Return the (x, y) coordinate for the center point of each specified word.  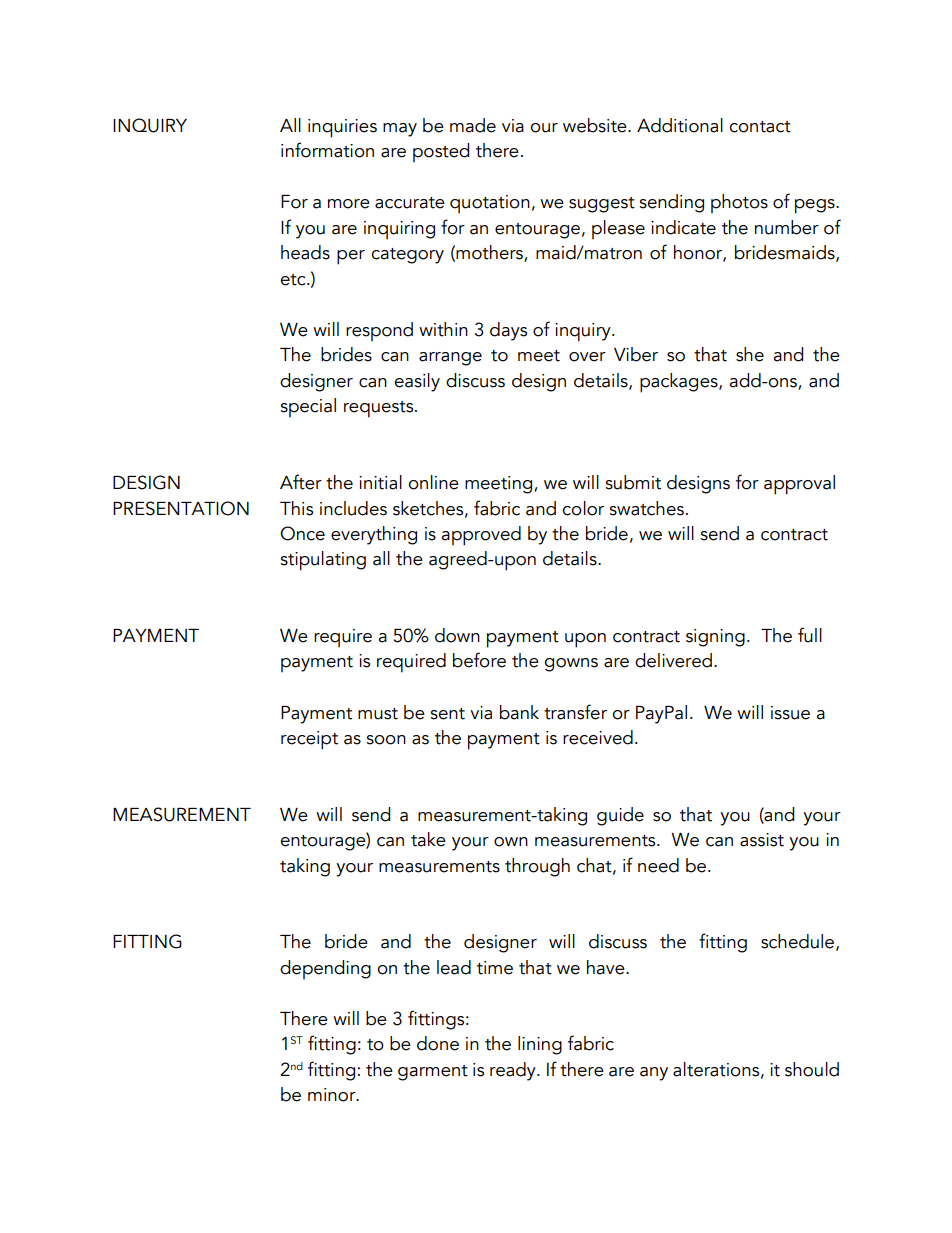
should (812, 1069)
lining (540, 1045)
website (596, 125)
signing (715, 638)
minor (333, 1095)
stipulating (323, 561)
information (327, 150)
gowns (571, 665)
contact (760, 127)
